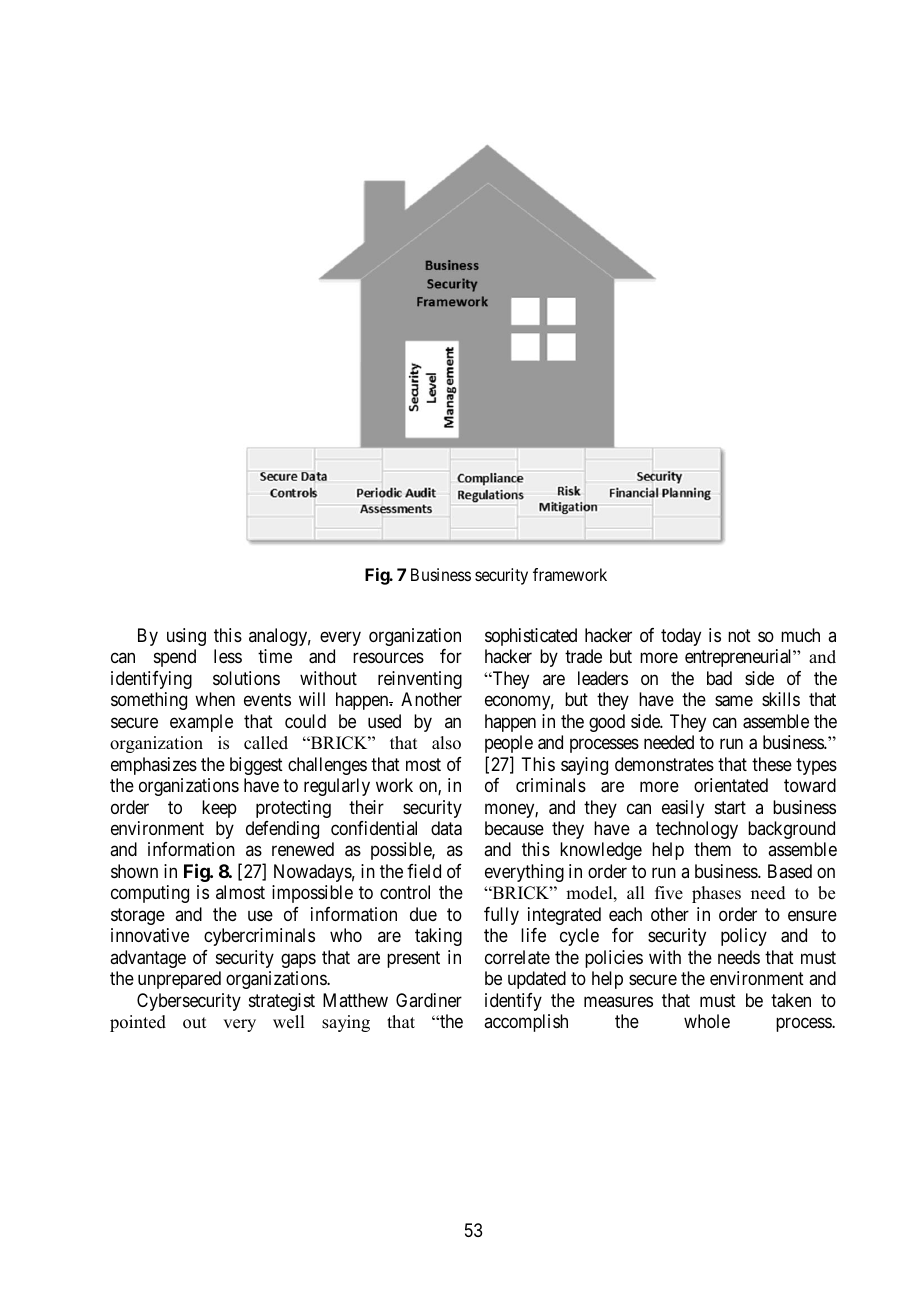 The width and height of the image is (924, 1308). I want to click on sophisticated, so click(531, 637).
